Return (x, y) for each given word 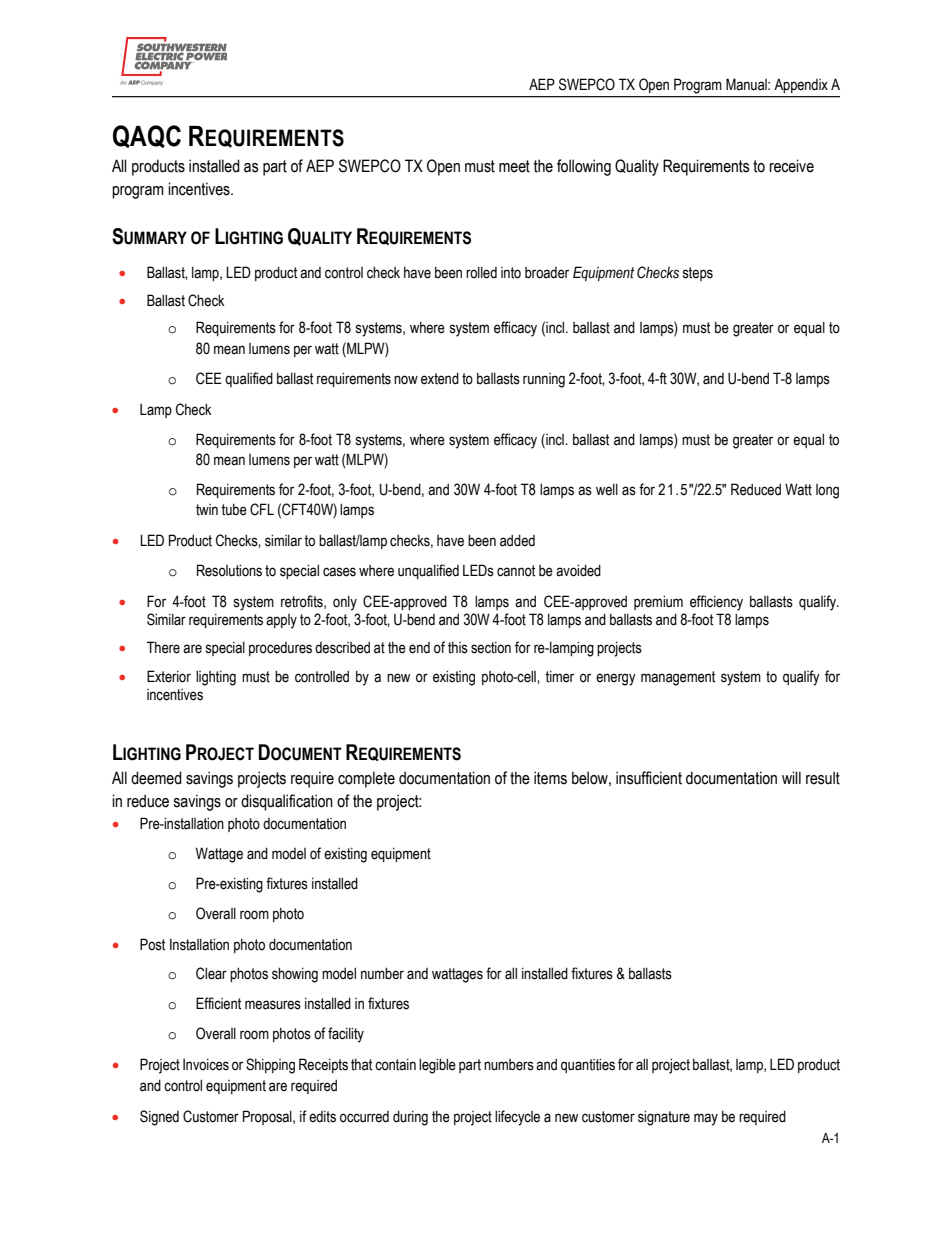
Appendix (801, 86)
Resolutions (229, 570)
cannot (516, 571)
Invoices (206, 1065)
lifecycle (517, 1118)
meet (514, 166)
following (584, 167)
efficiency (716, 603)
